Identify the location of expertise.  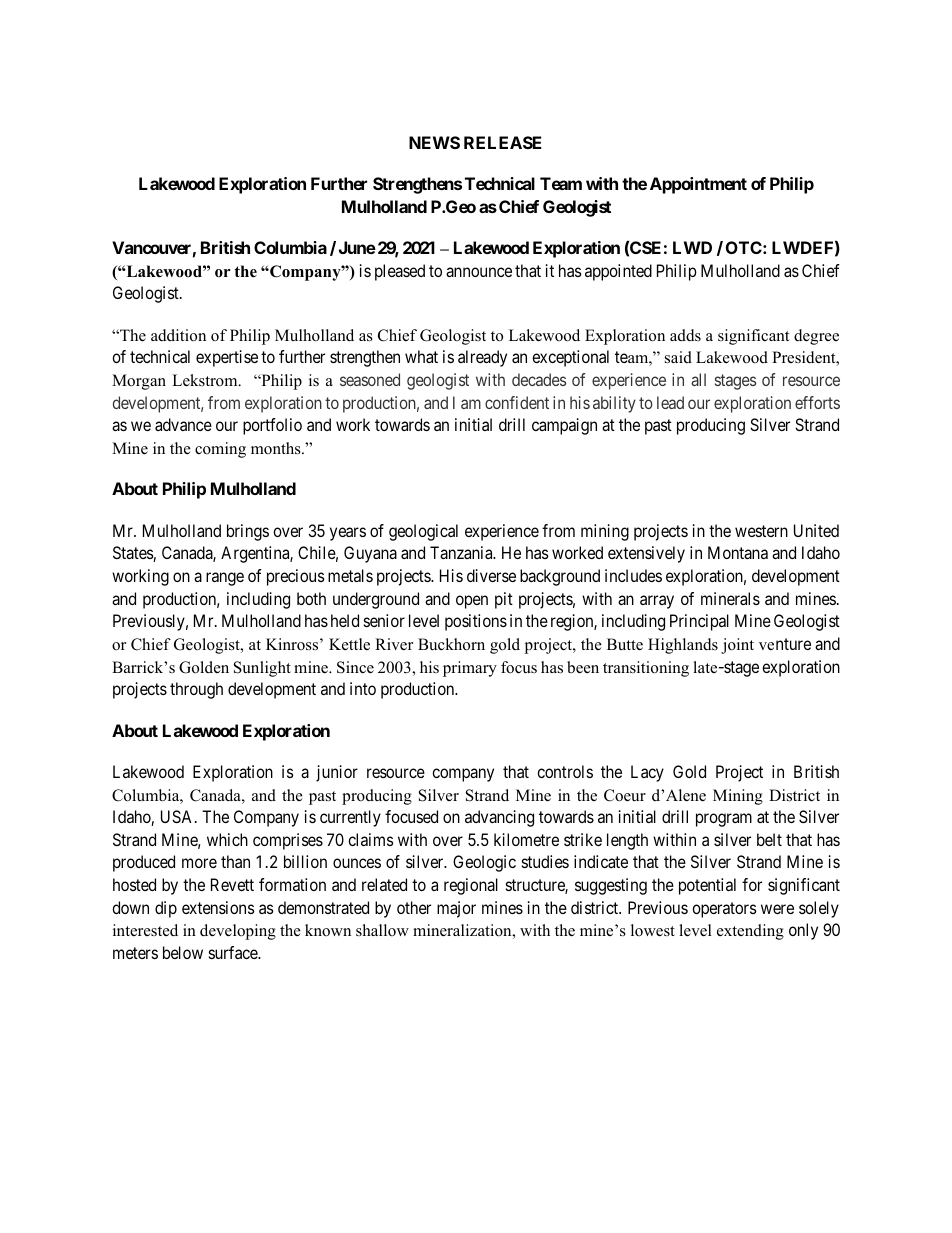
(227, 358).
